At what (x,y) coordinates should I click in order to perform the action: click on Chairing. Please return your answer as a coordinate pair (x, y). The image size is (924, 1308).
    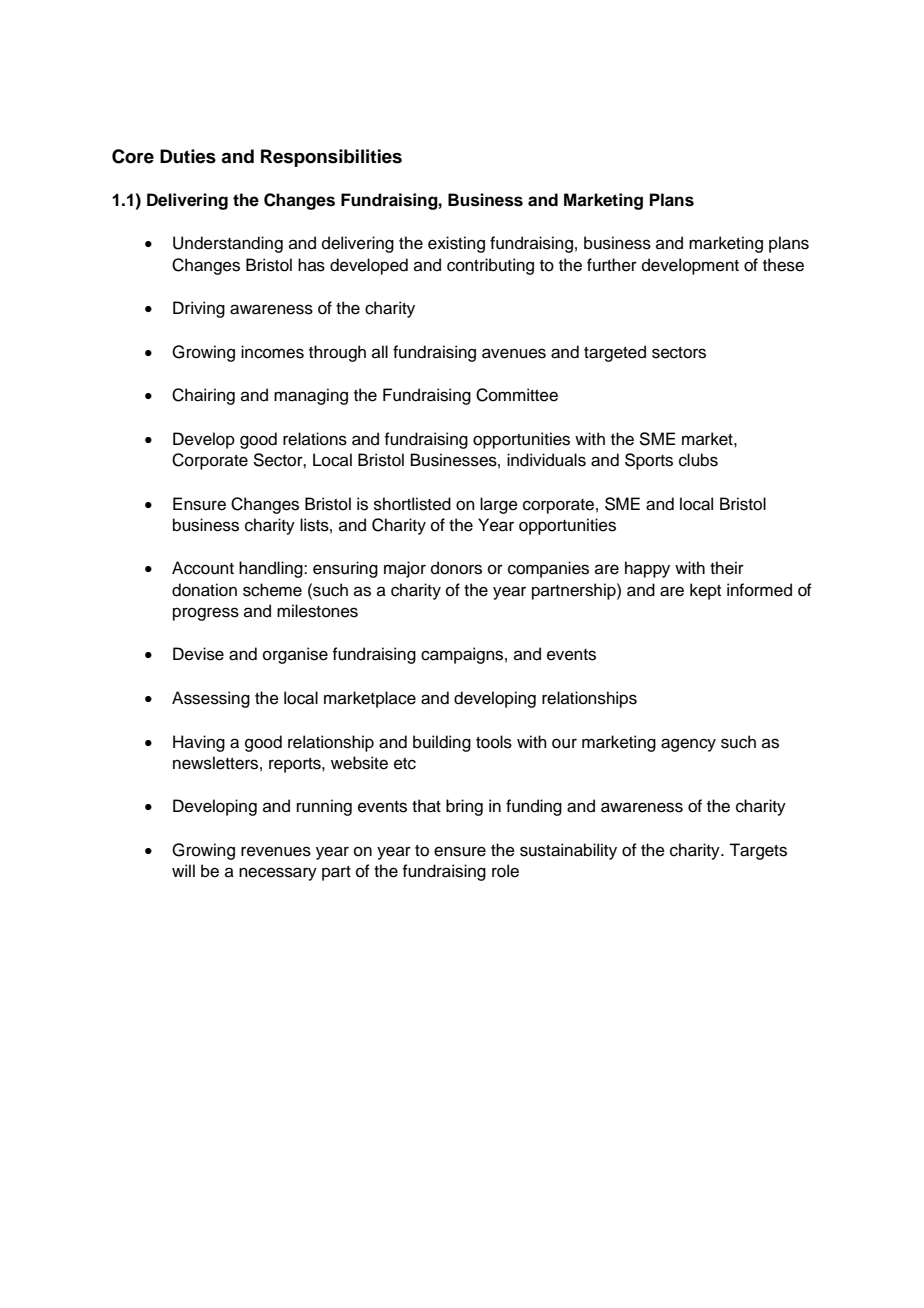
    Looking at the image, I should click on (203, 396).
